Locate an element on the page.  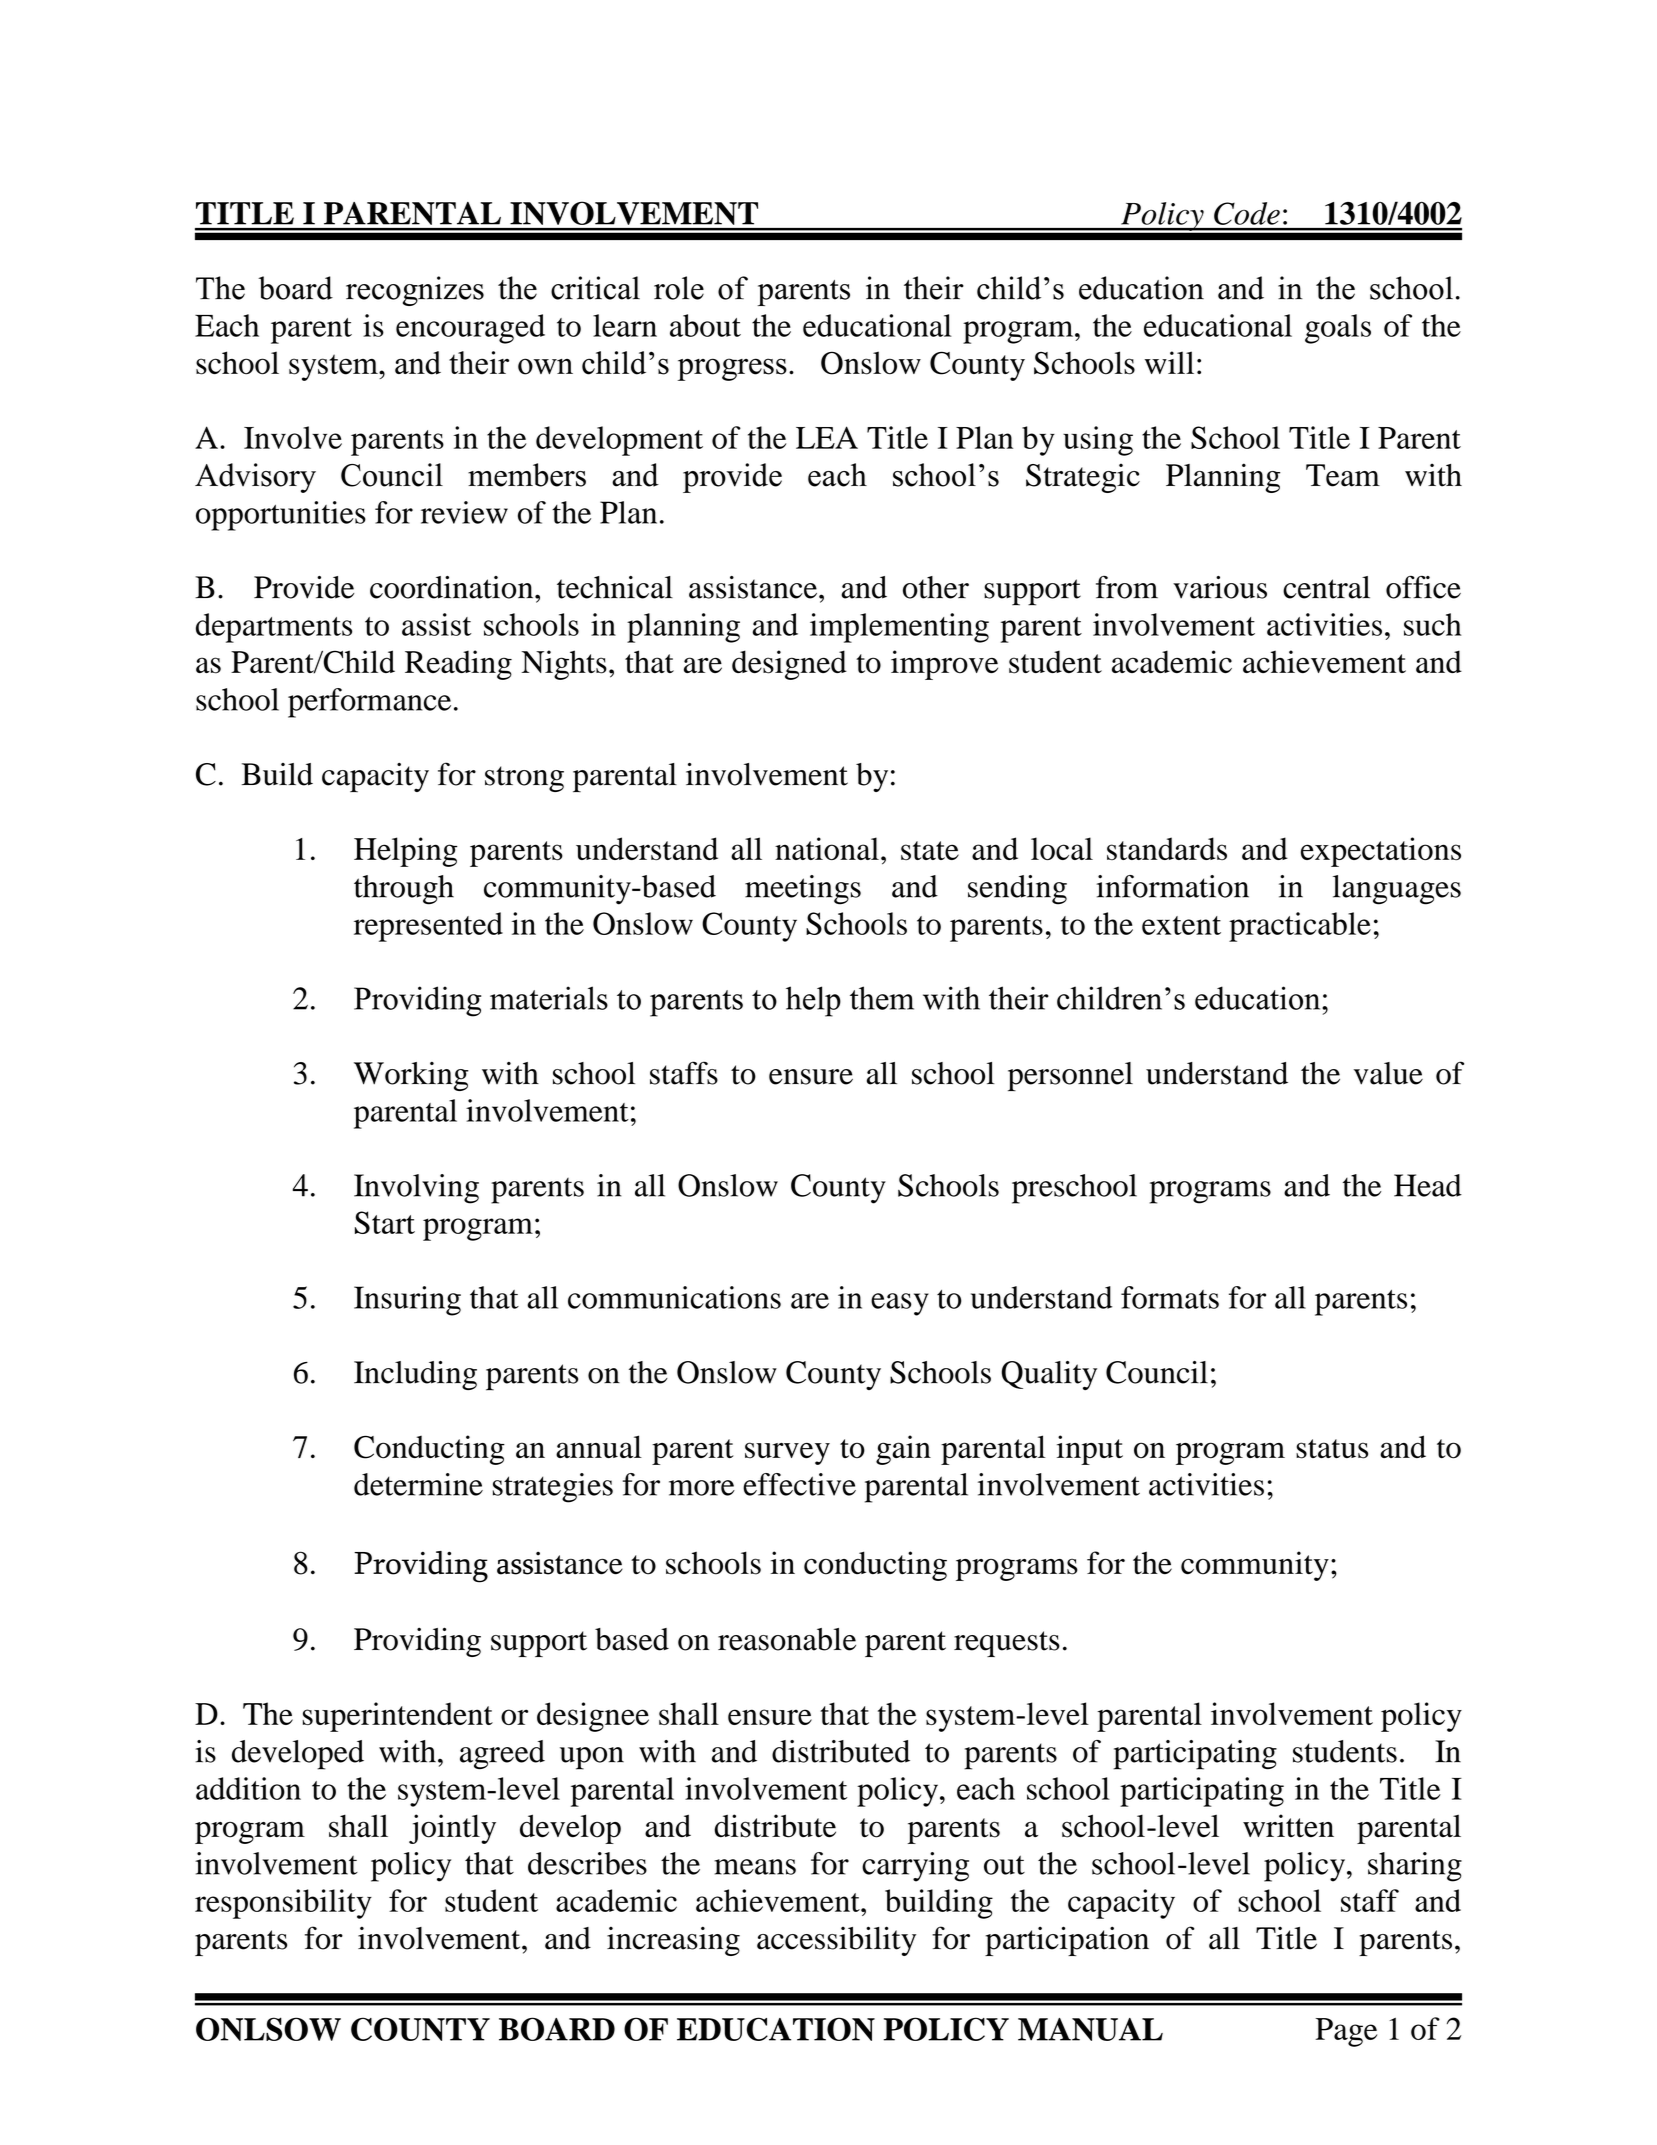
recognizes is located at coordinates (415, 291).
